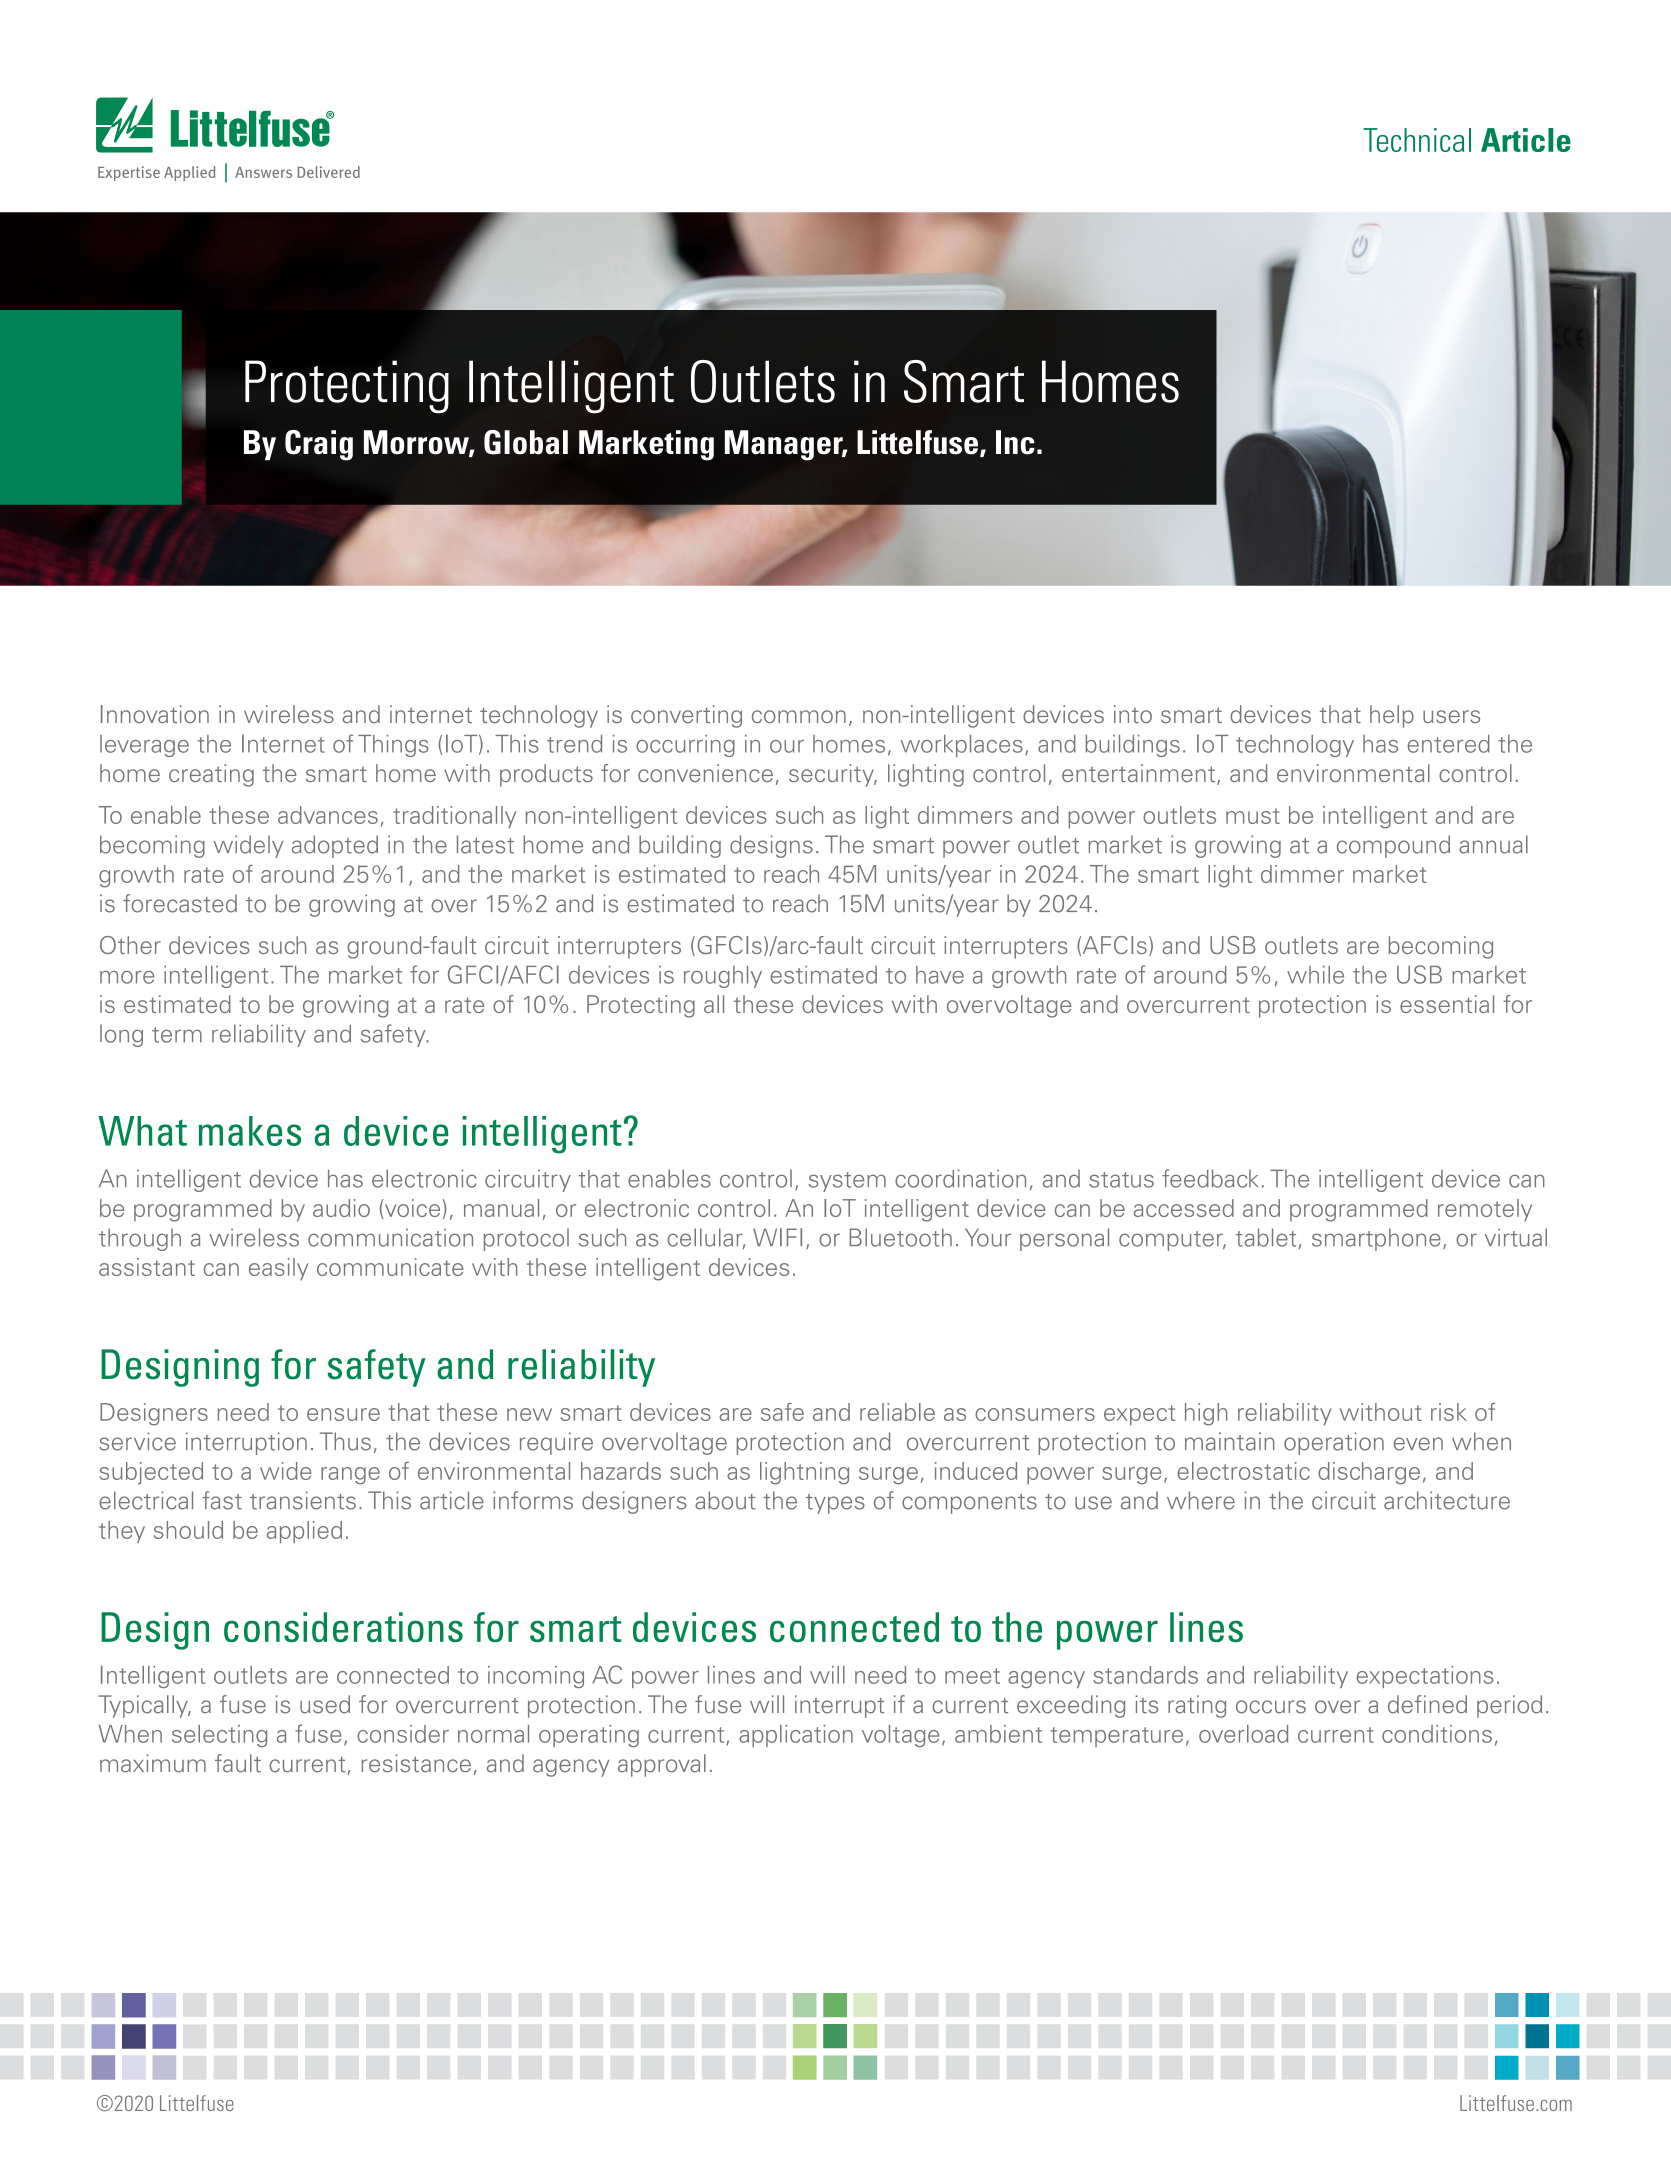 The image size is (1671, 2162). Describe the element at coordinates (1271, 1707) in the image. I see `occurs` at that location.
